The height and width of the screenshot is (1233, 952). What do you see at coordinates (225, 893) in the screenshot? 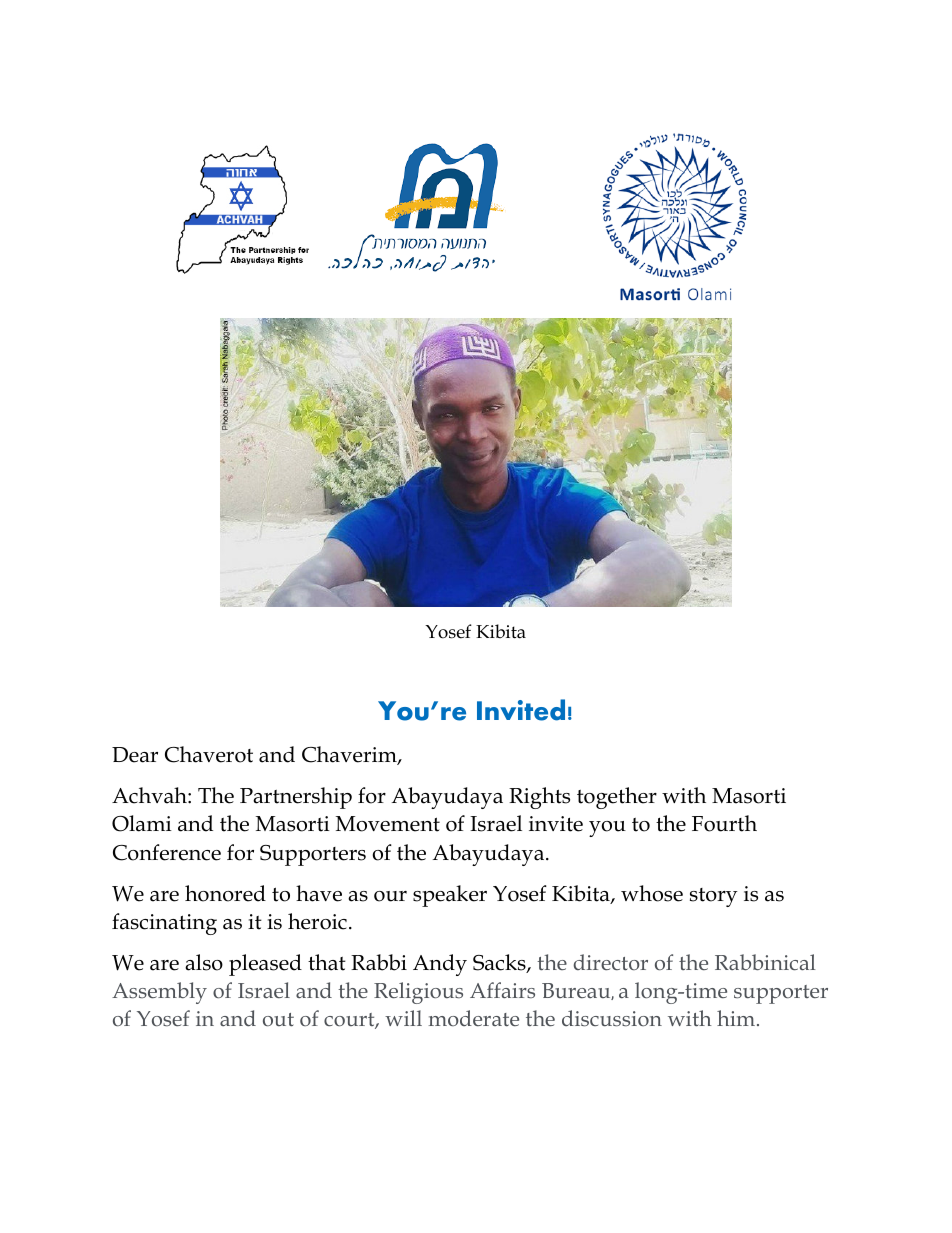
I see `honored` at bounding box center [225, 893].
